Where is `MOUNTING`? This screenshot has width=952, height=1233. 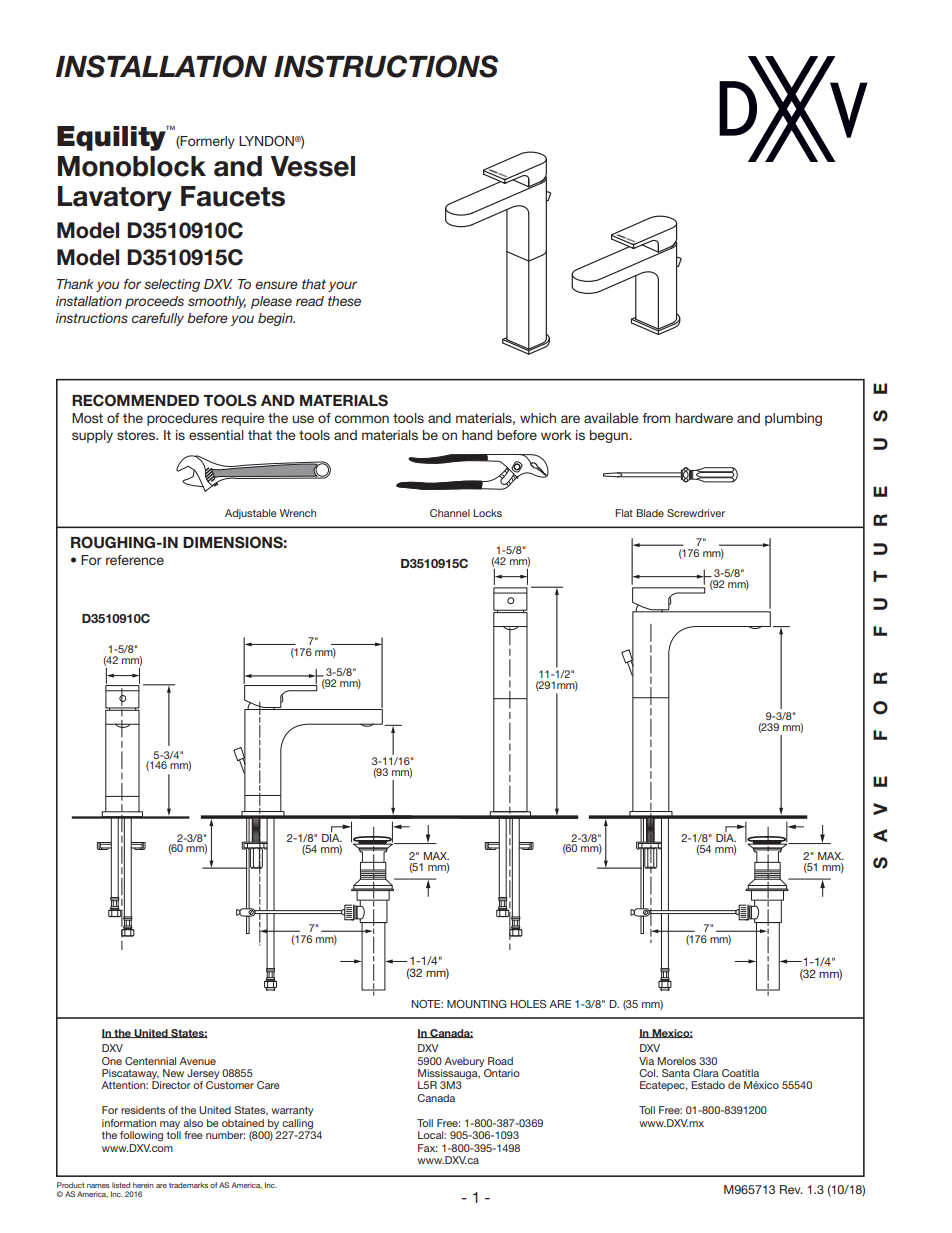
MOUNTING is located at coordinates (476, 1004).
